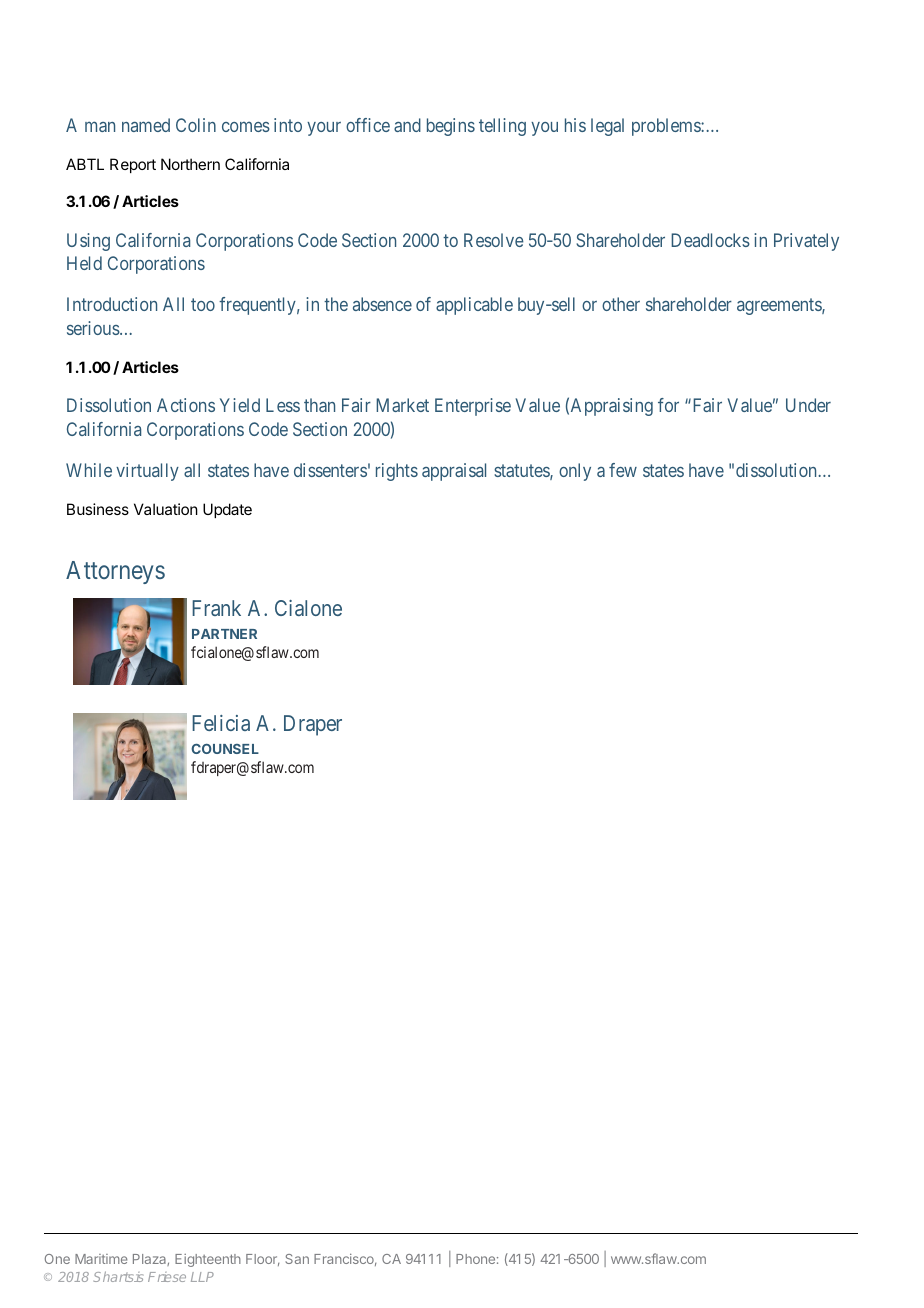 The width and height of the image is (924, 1308). Describe the element at coordinates (451, 127) in the image. I see `begins` at that location.
